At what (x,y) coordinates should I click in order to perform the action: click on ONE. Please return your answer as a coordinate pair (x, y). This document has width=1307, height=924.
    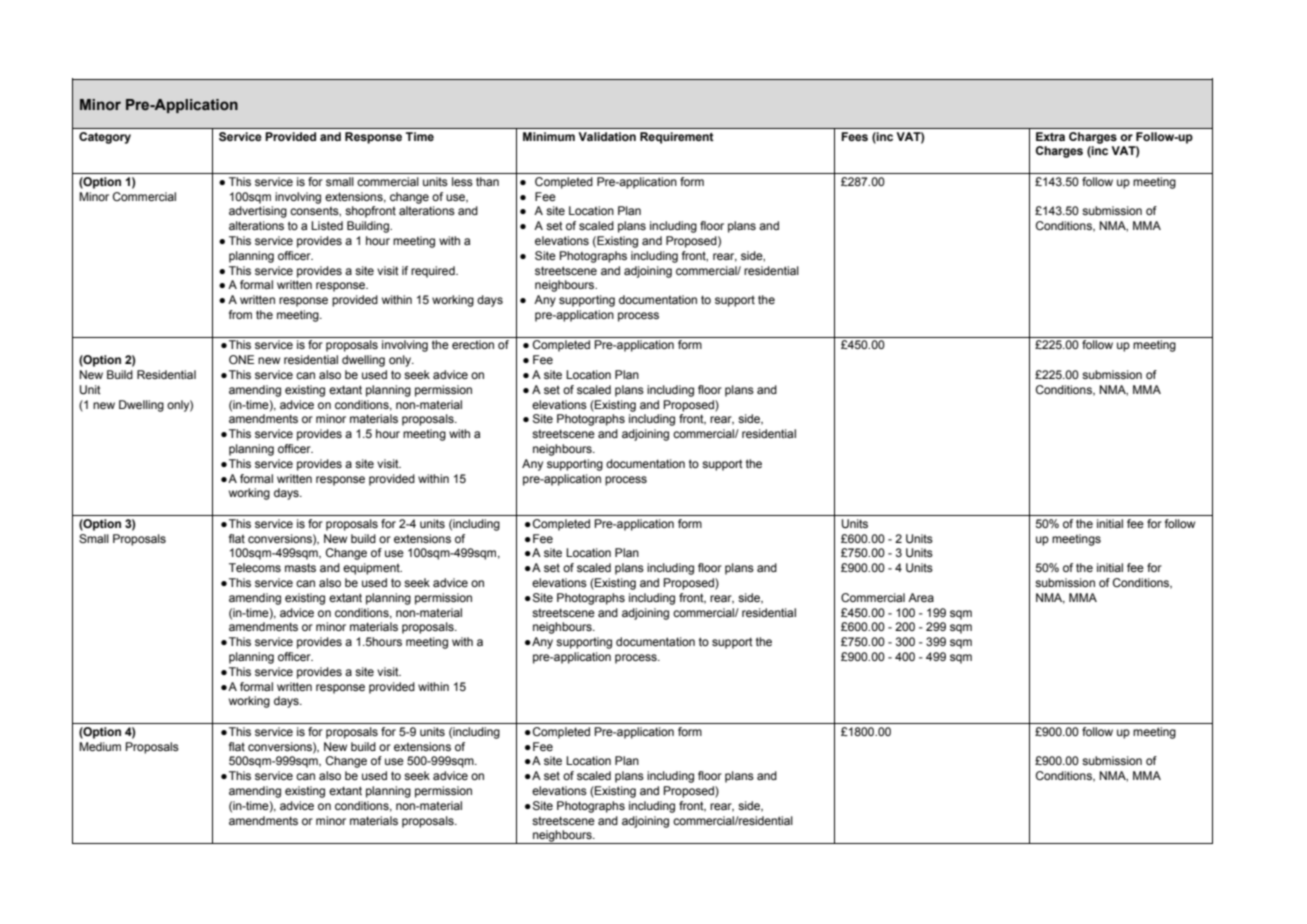
    Looking at the image, I should click on (241, 359).
